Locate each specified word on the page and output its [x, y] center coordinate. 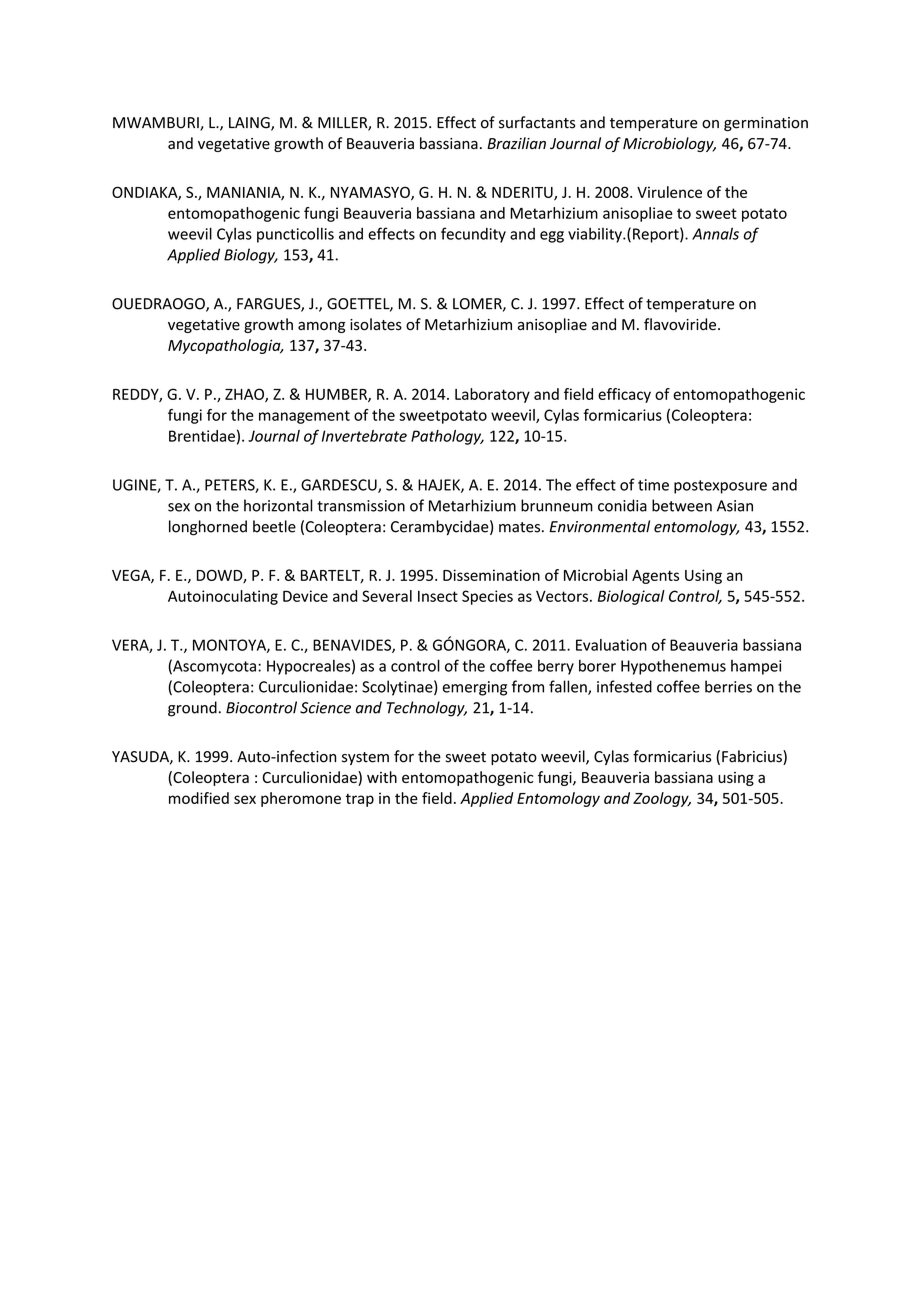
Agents [655, 577]
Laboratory [492, 395]
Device [305, 596]
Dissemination [491, 575]
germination [766, 124]
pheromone [301, 799]
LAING [250, 124]
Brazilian [516, 143]
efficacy [624, 395]
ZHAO [245, 395]
